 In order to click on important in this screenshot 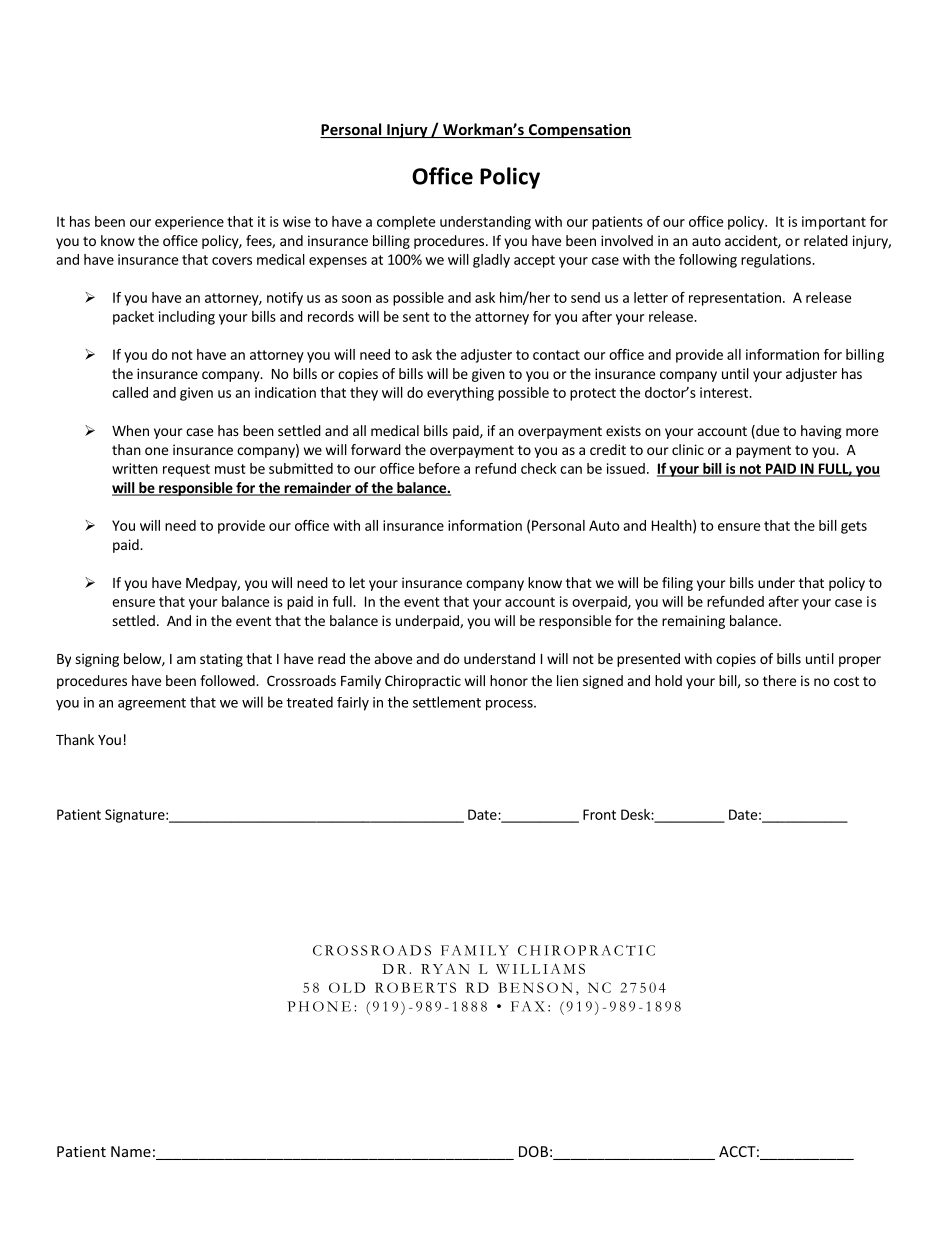, I will do `click(834, 223)`.
